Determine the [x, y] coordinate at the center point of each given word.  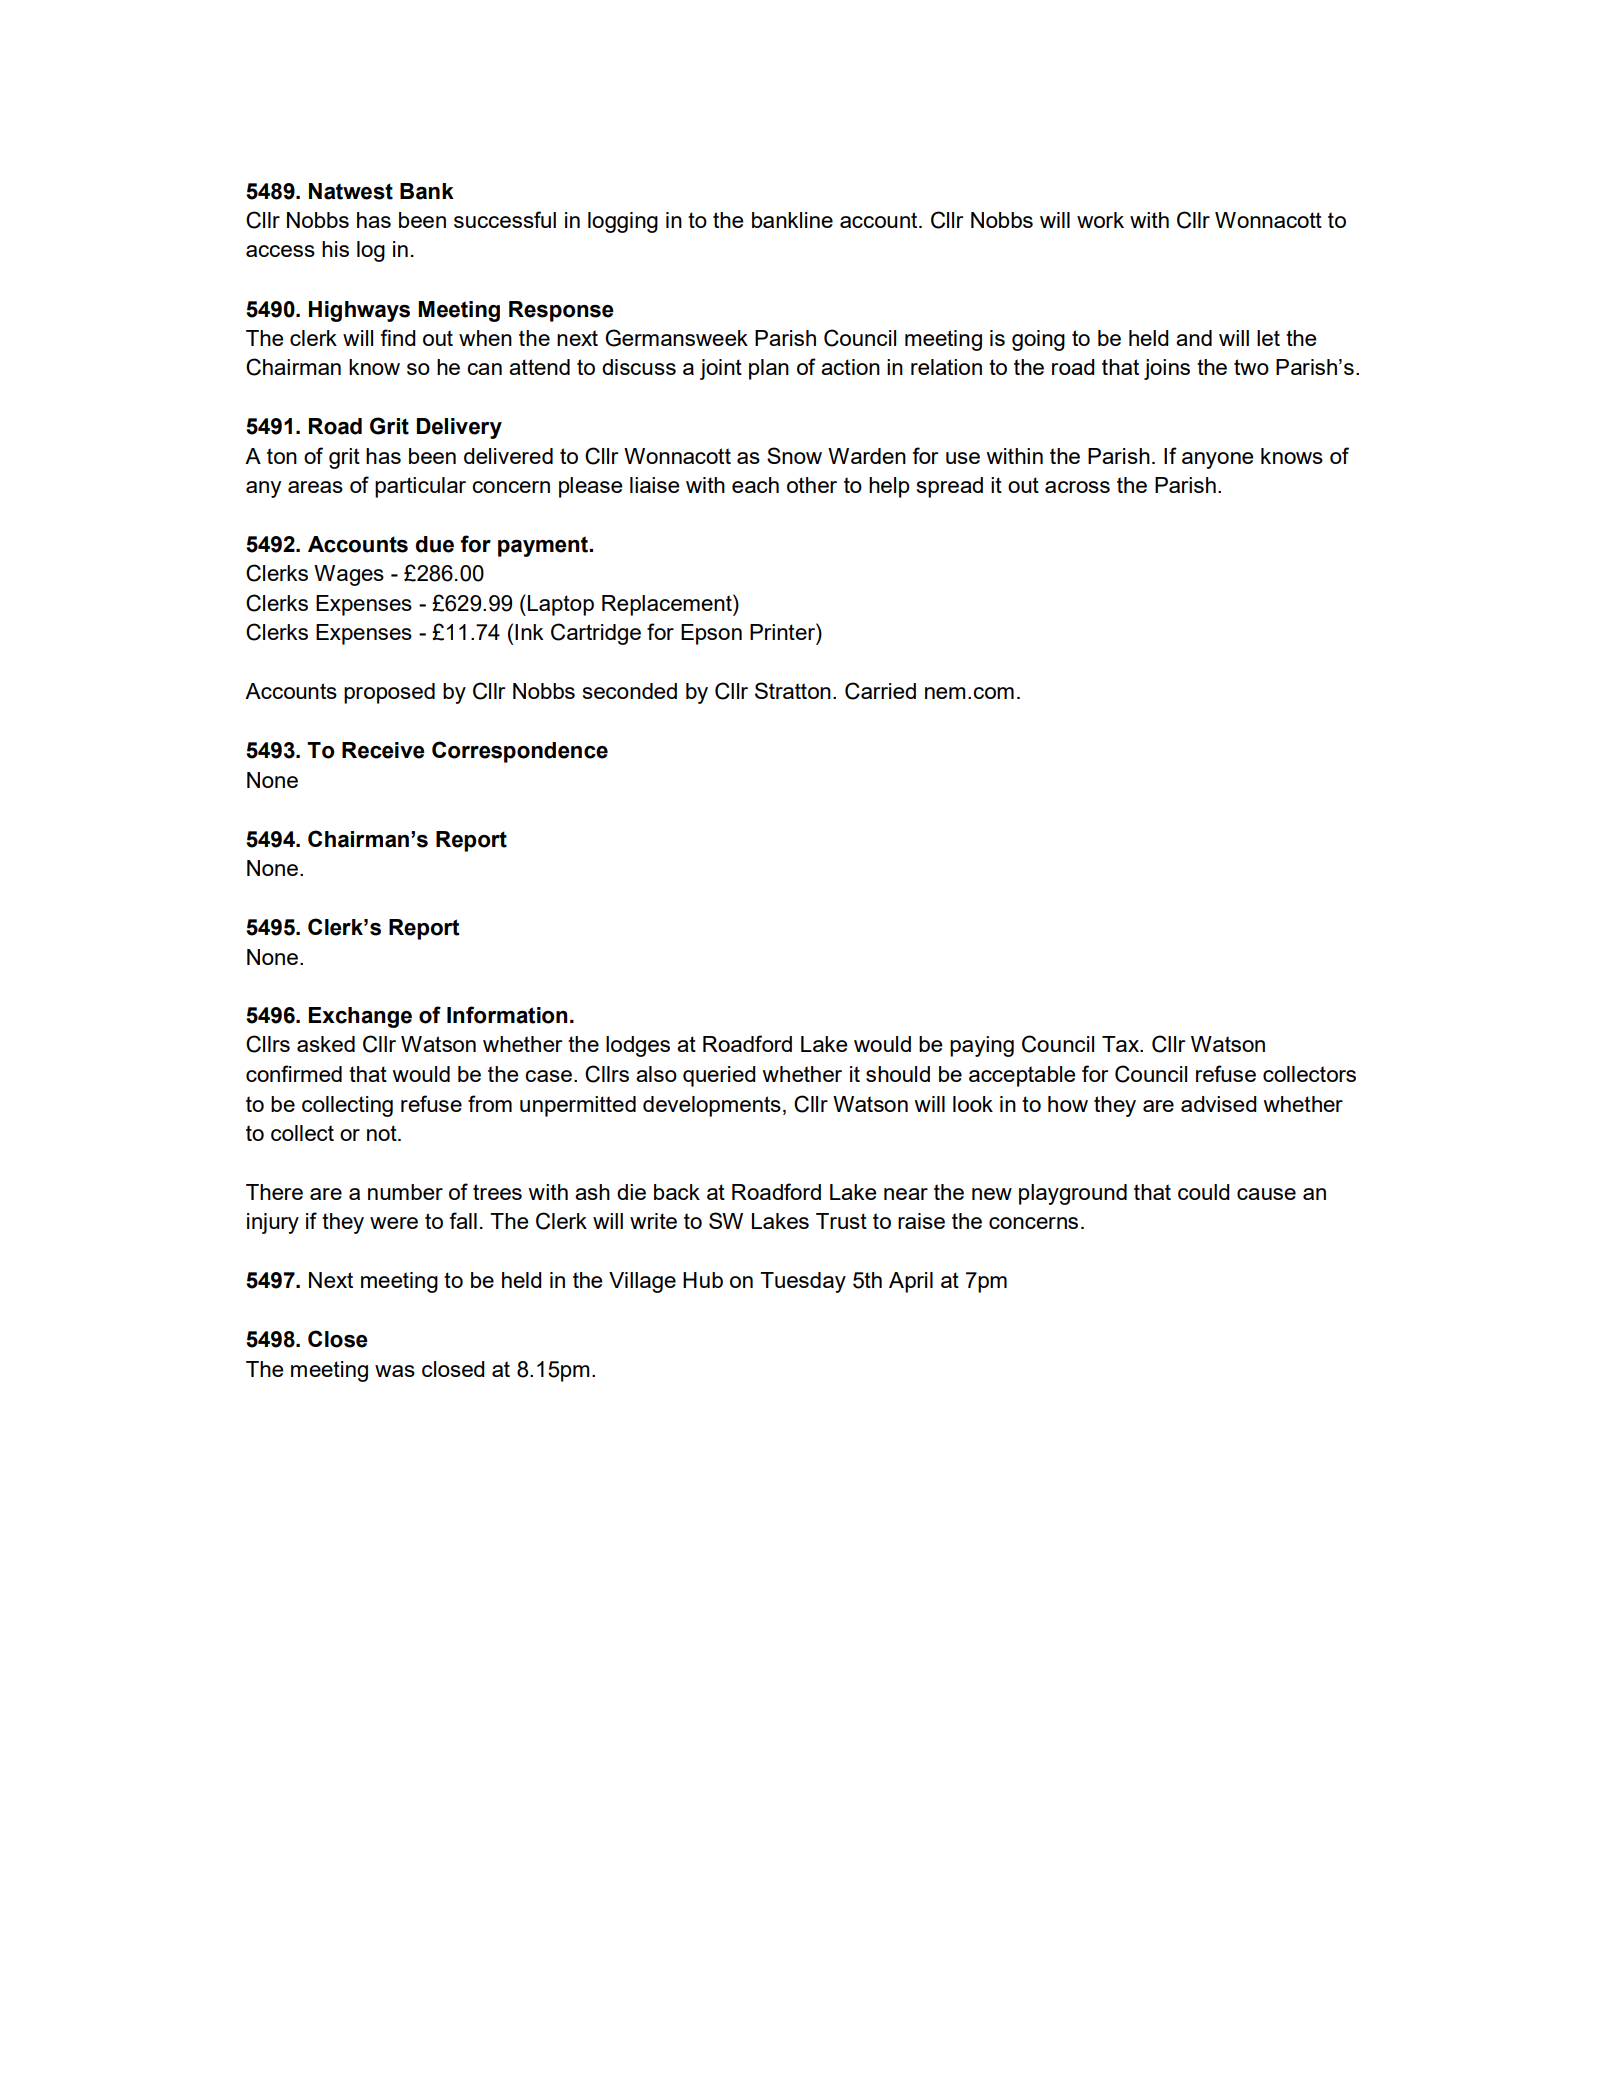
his [335, 249]
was [395, 1371]
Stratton [793, 690]
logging [623, 222]
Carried [880, 691]
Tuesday [803, 1282]
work [1100, 220]
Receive [383, 750]
